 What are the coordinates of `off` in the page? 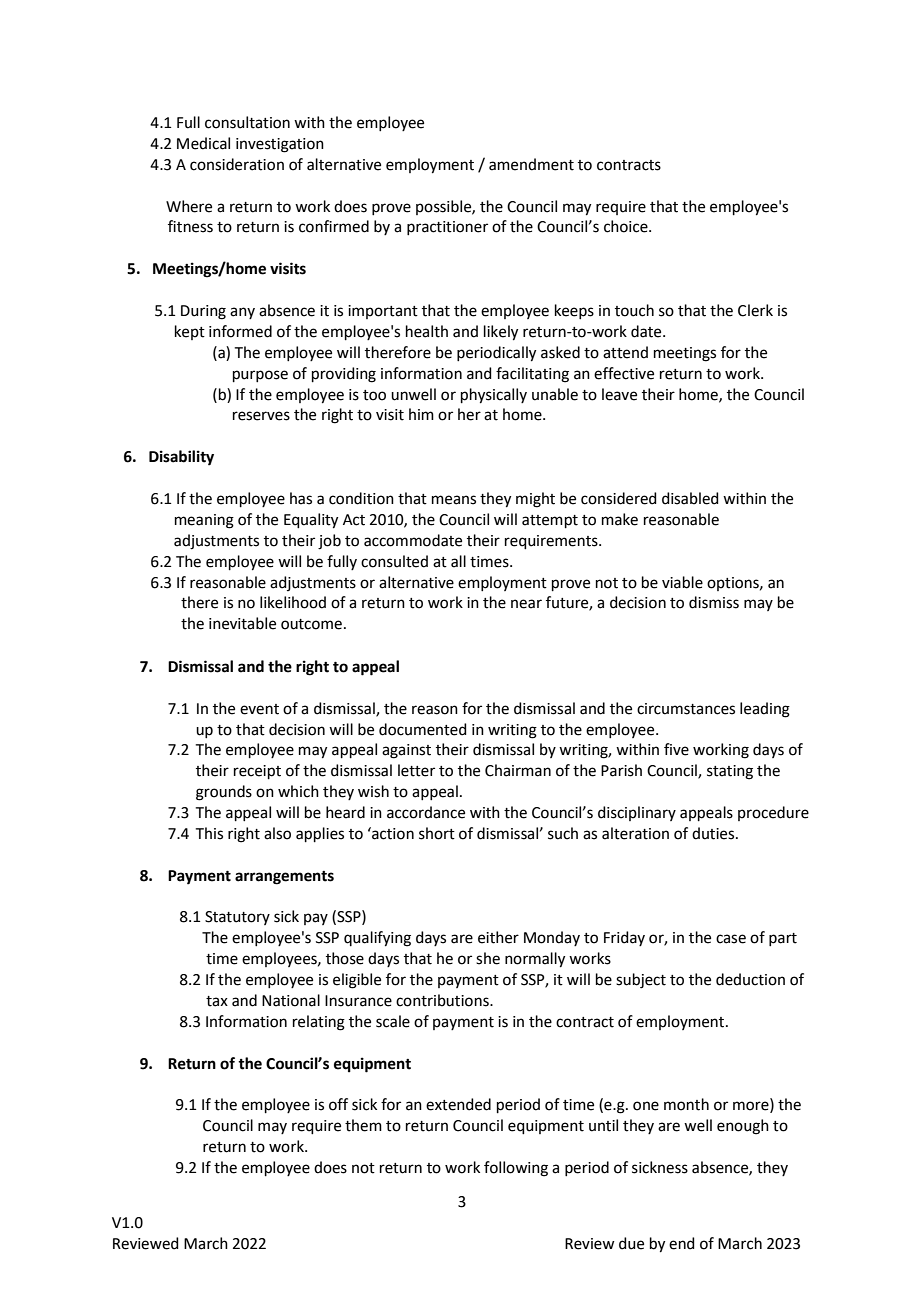 It's located at (338, 1104).
